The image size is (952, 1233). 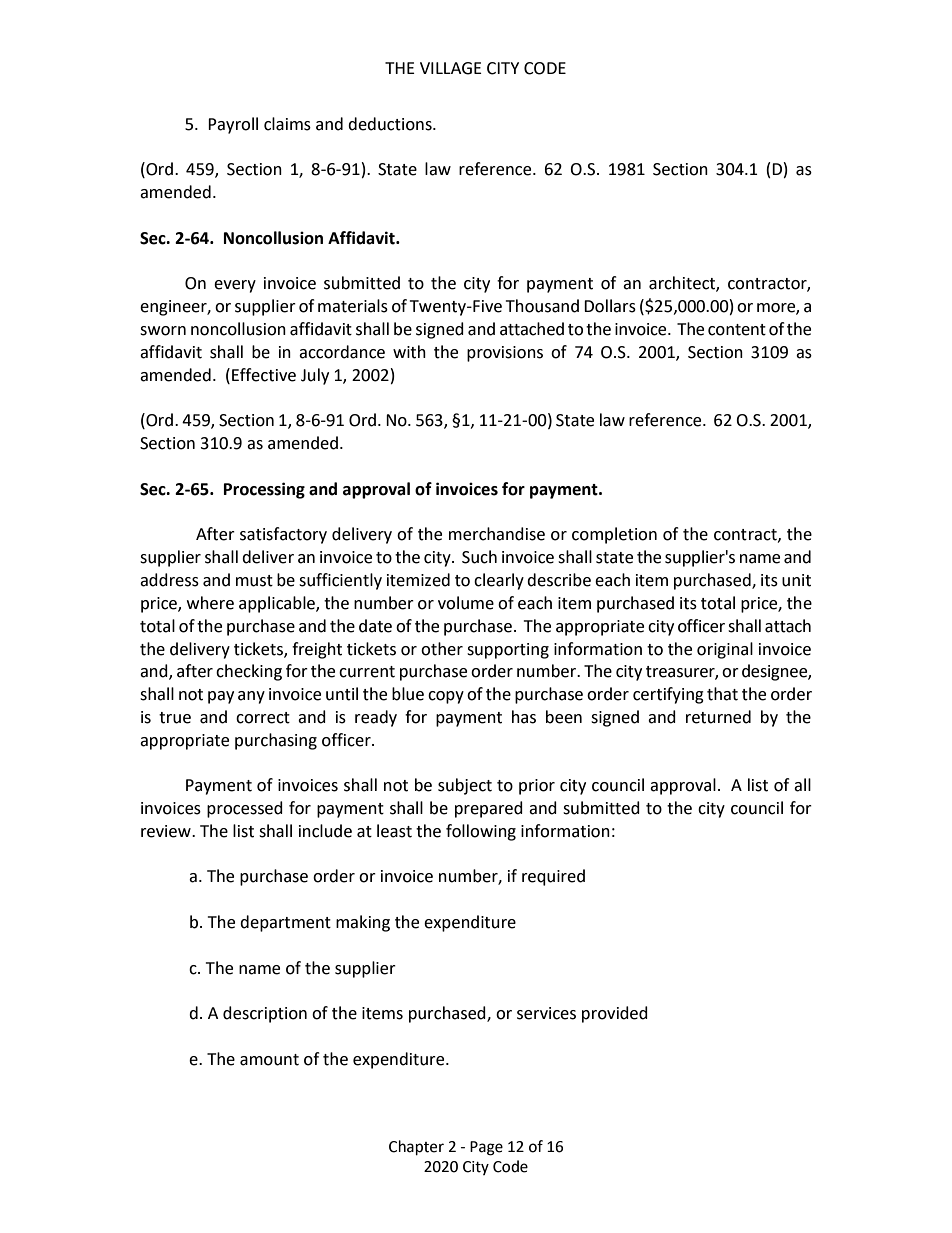 What do you see at coordinates (451, 68) in the page?
I see `VILLAGE` at bounding box center [451, 68].
